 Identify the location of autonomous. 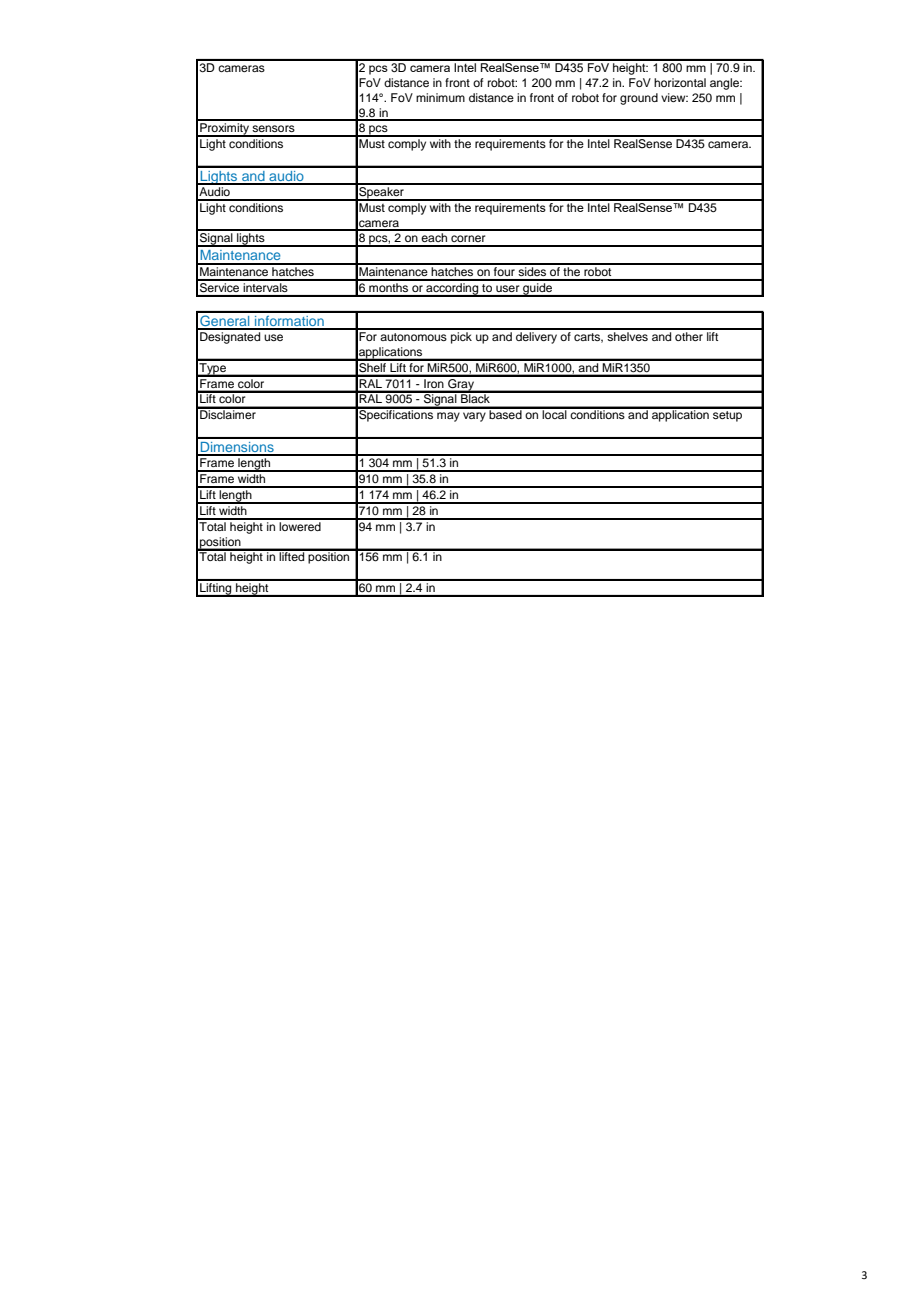
(413, 337).
